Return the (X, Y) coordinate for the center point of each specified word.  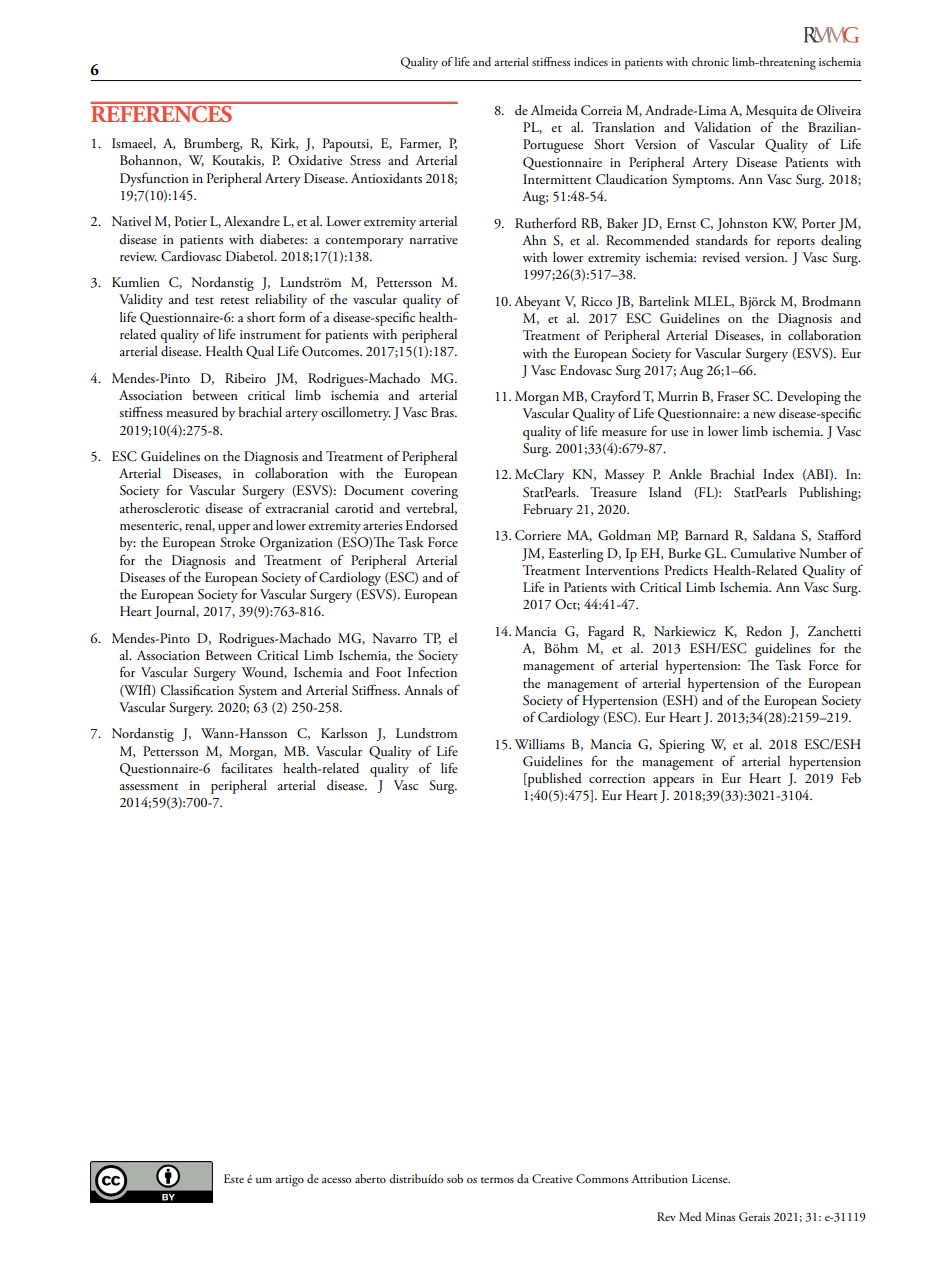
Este (234, 1178)
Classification (197, 690)
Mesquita (771, 112)
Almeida (554, 110)
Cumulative (763, 553)
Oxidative (315, 160)
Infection (432, 671)
